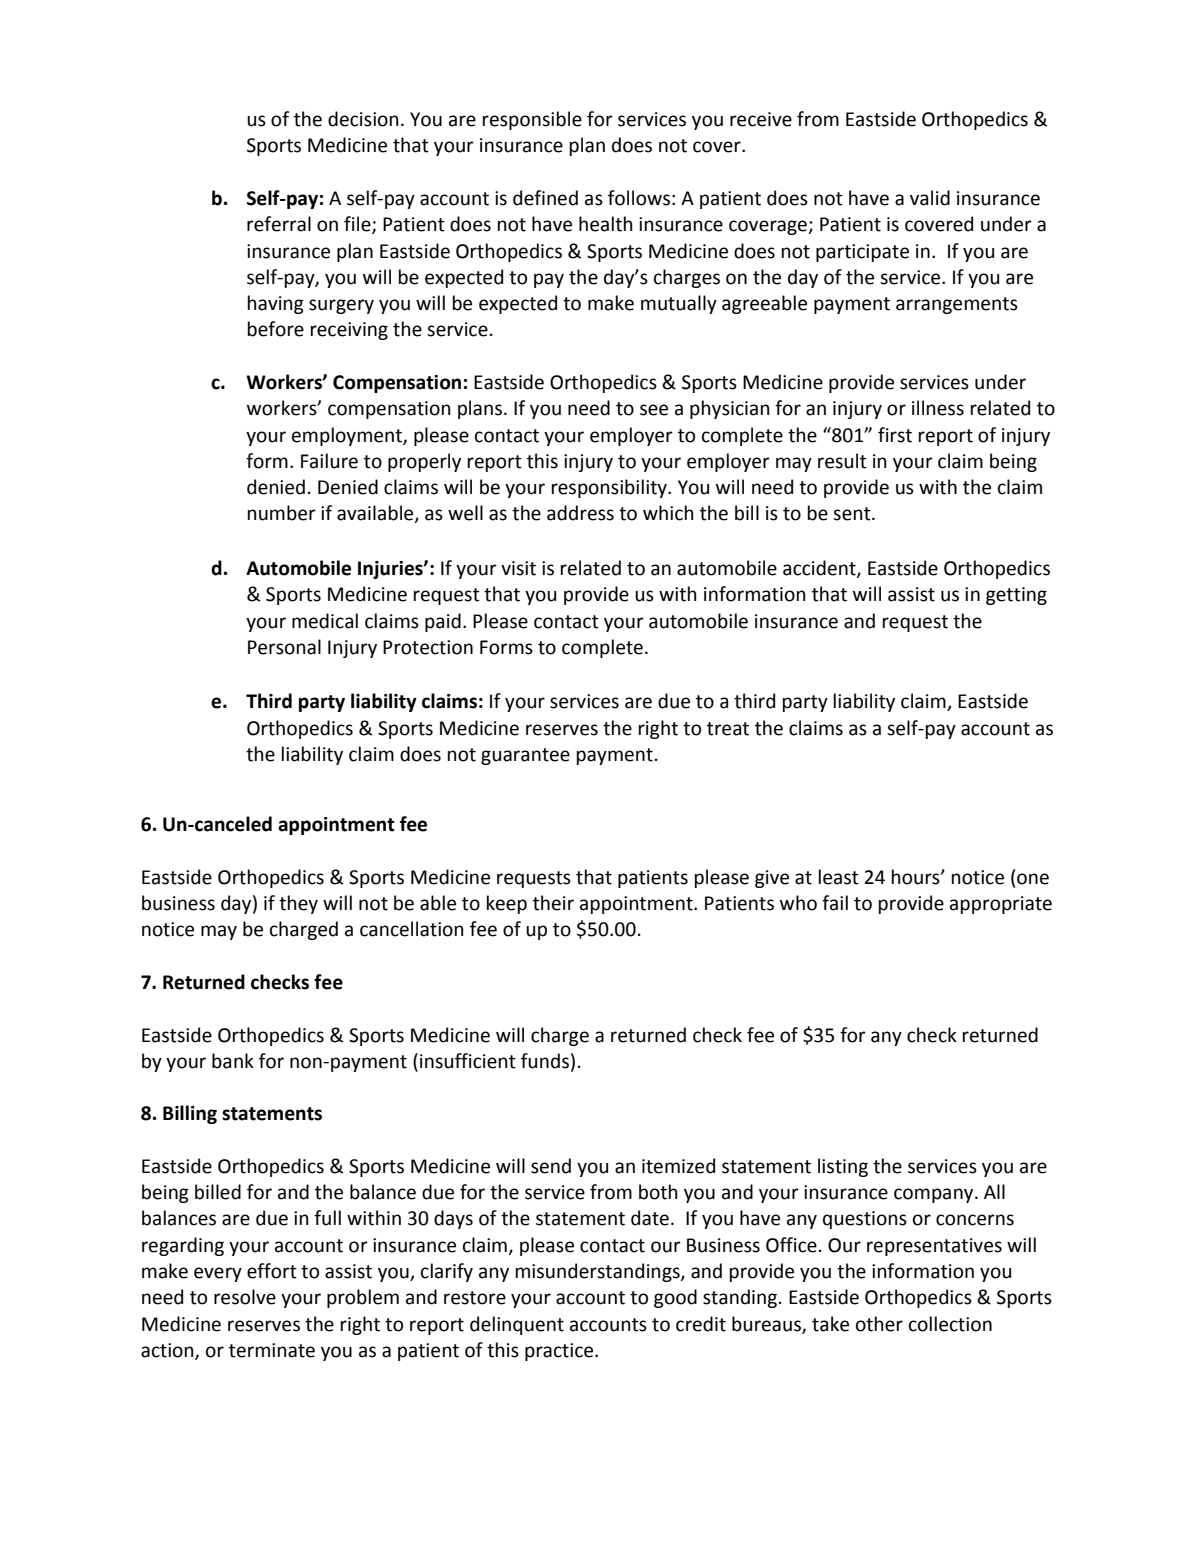 This document has width=1197, height=1550. What do you see at coordinates (930, 198) in the document?
I see `valid` at bounding box center [930, 198].
